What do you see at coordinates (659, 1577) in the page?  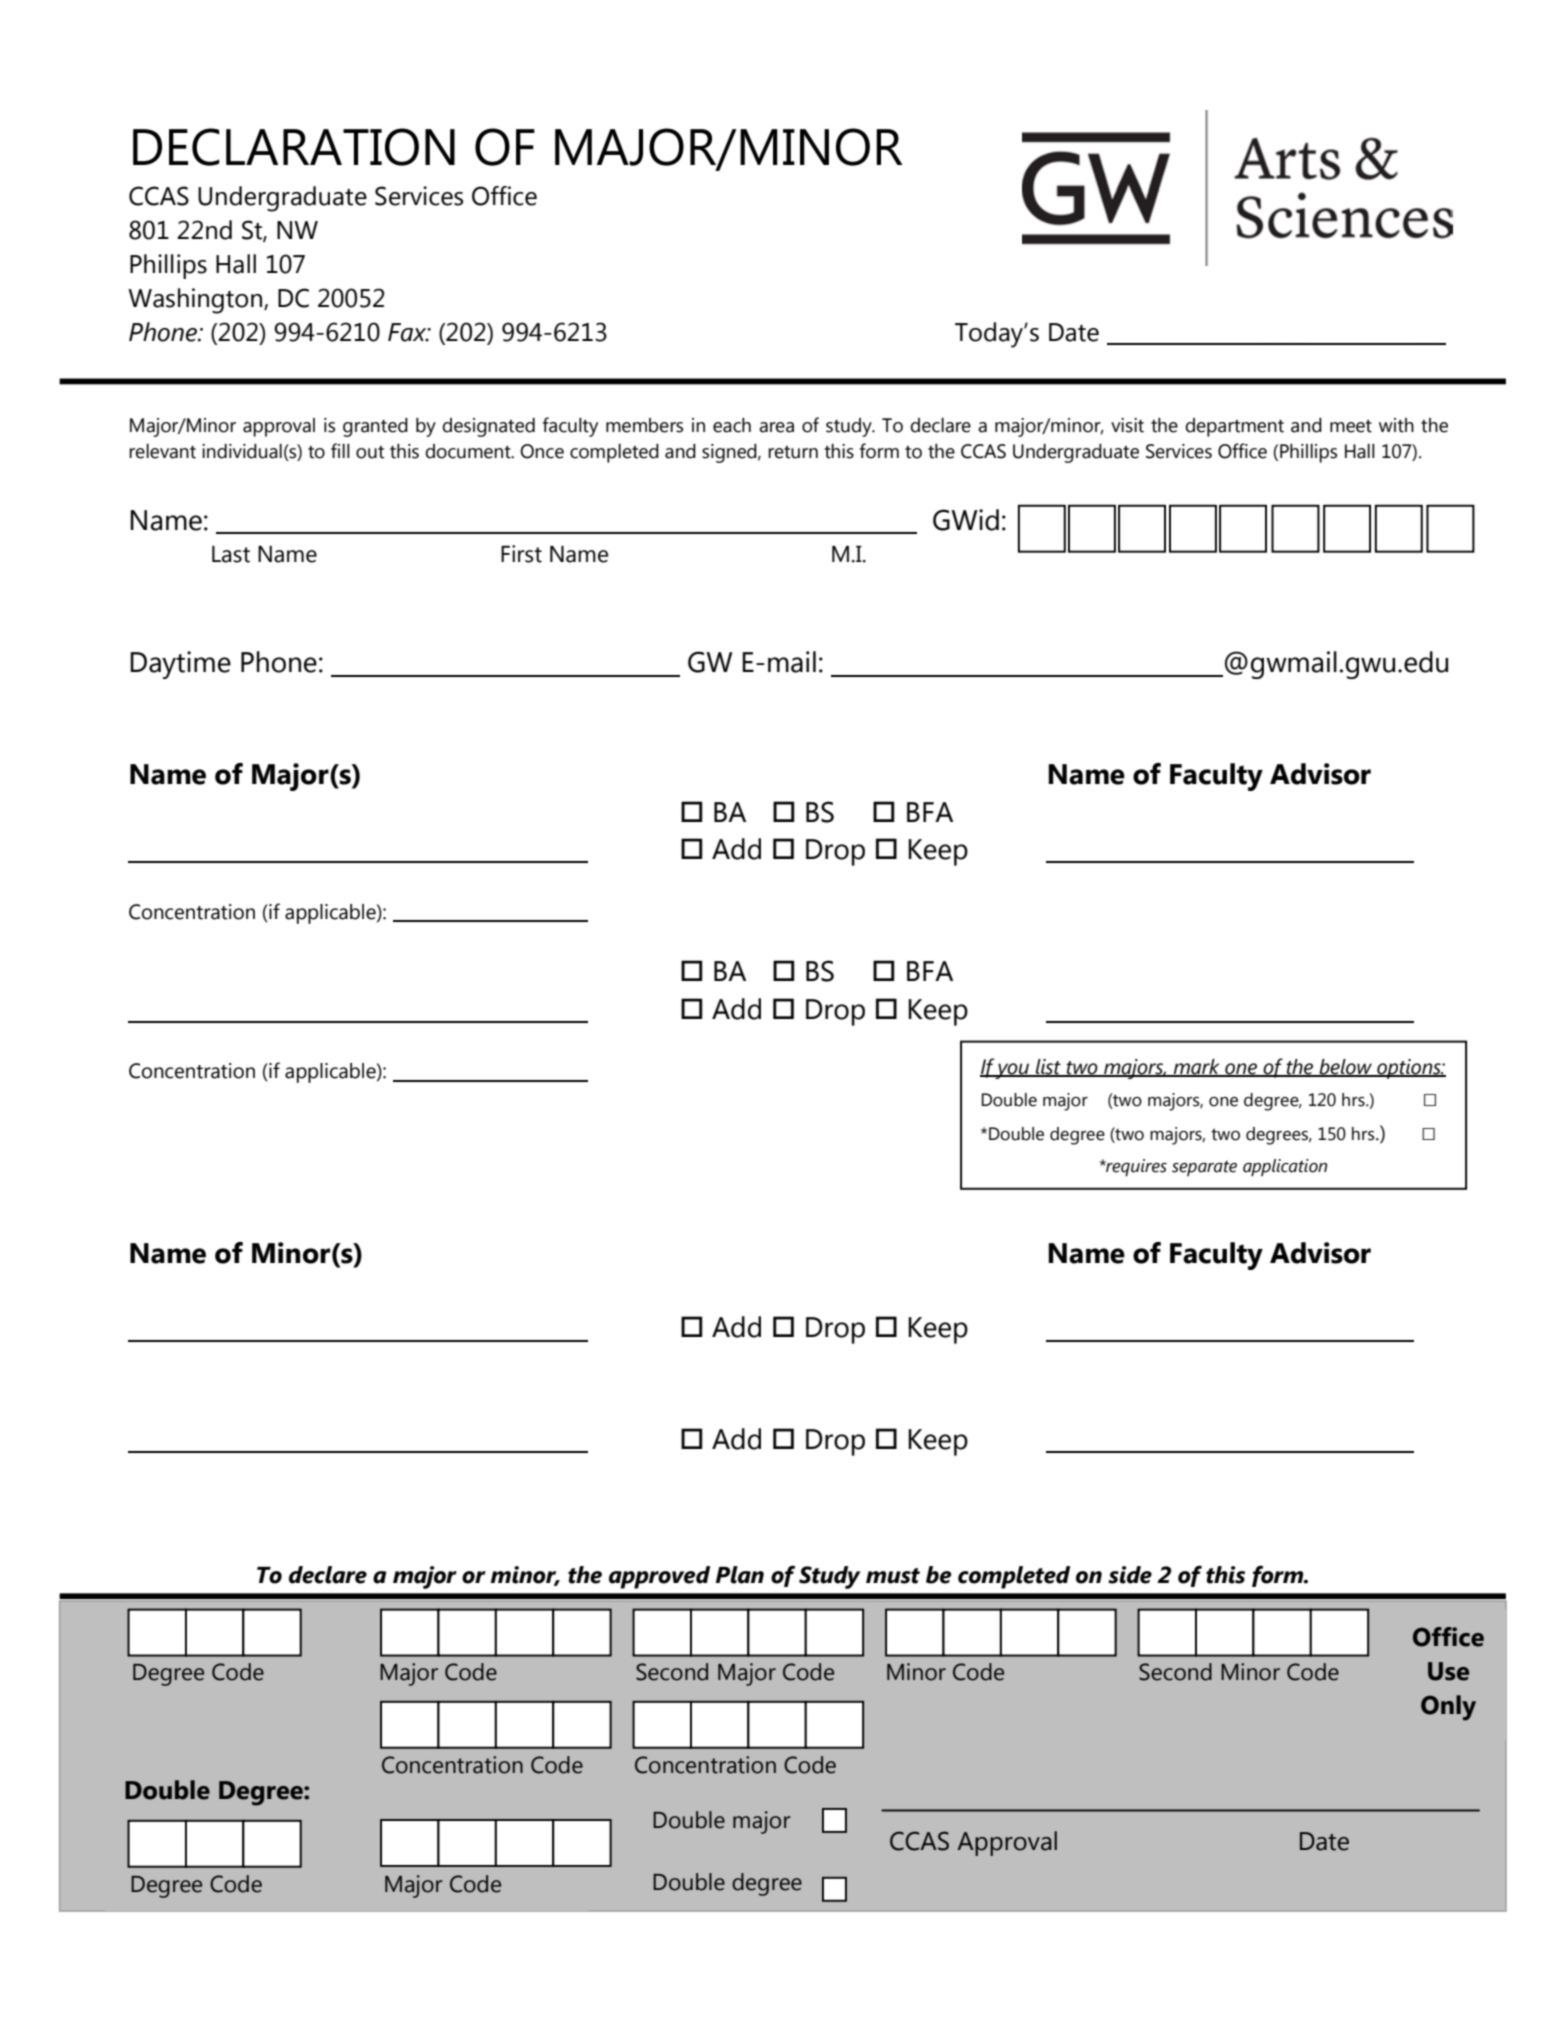 I see `approved` at bounding box center [659, 1577].
